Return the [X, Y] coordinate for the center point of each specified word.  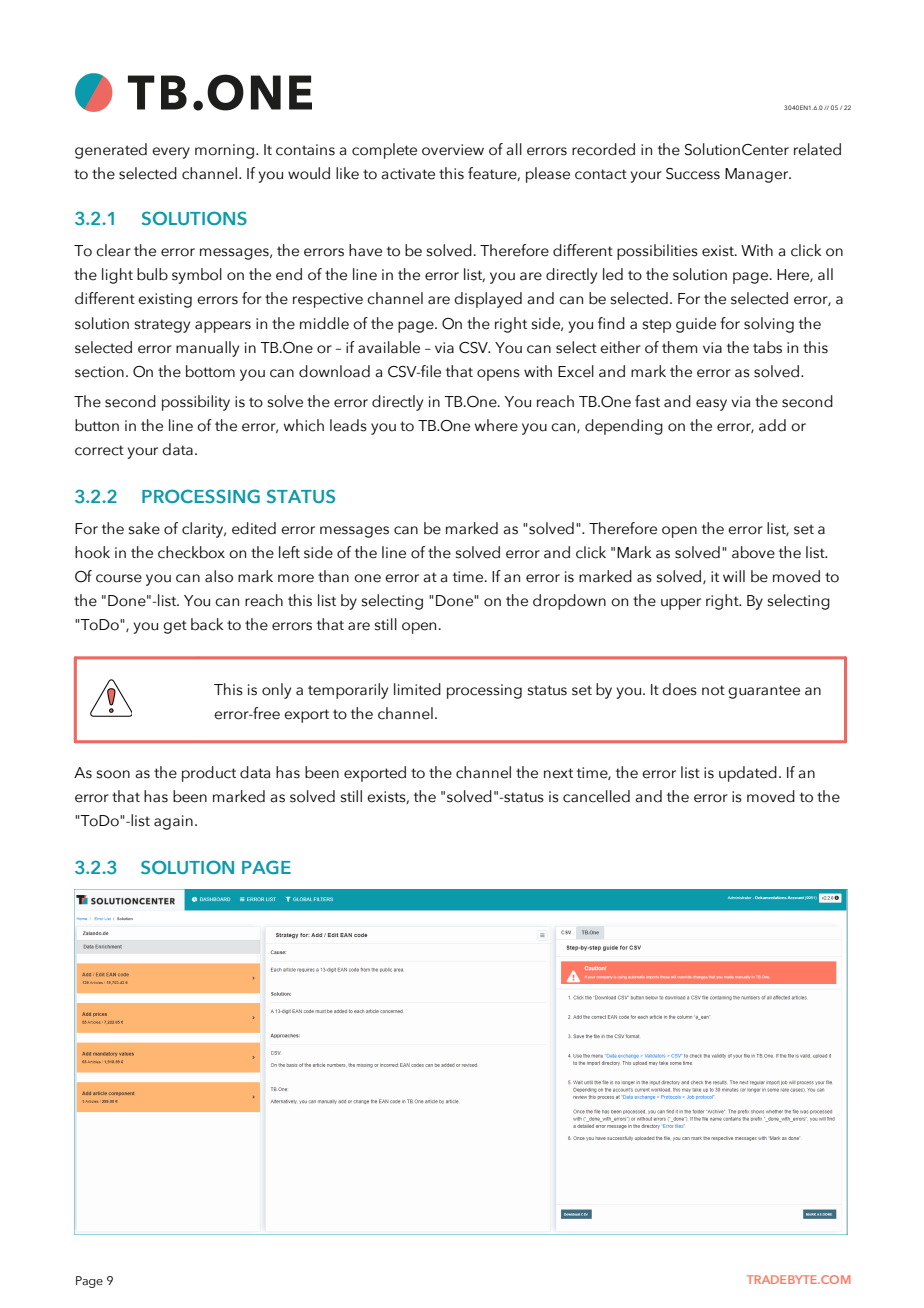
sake [144, 528]
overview [453, 150]
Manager [758, 175]
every [171, 153]
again [173, 822]
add [772, 425]
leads [348, 425]
